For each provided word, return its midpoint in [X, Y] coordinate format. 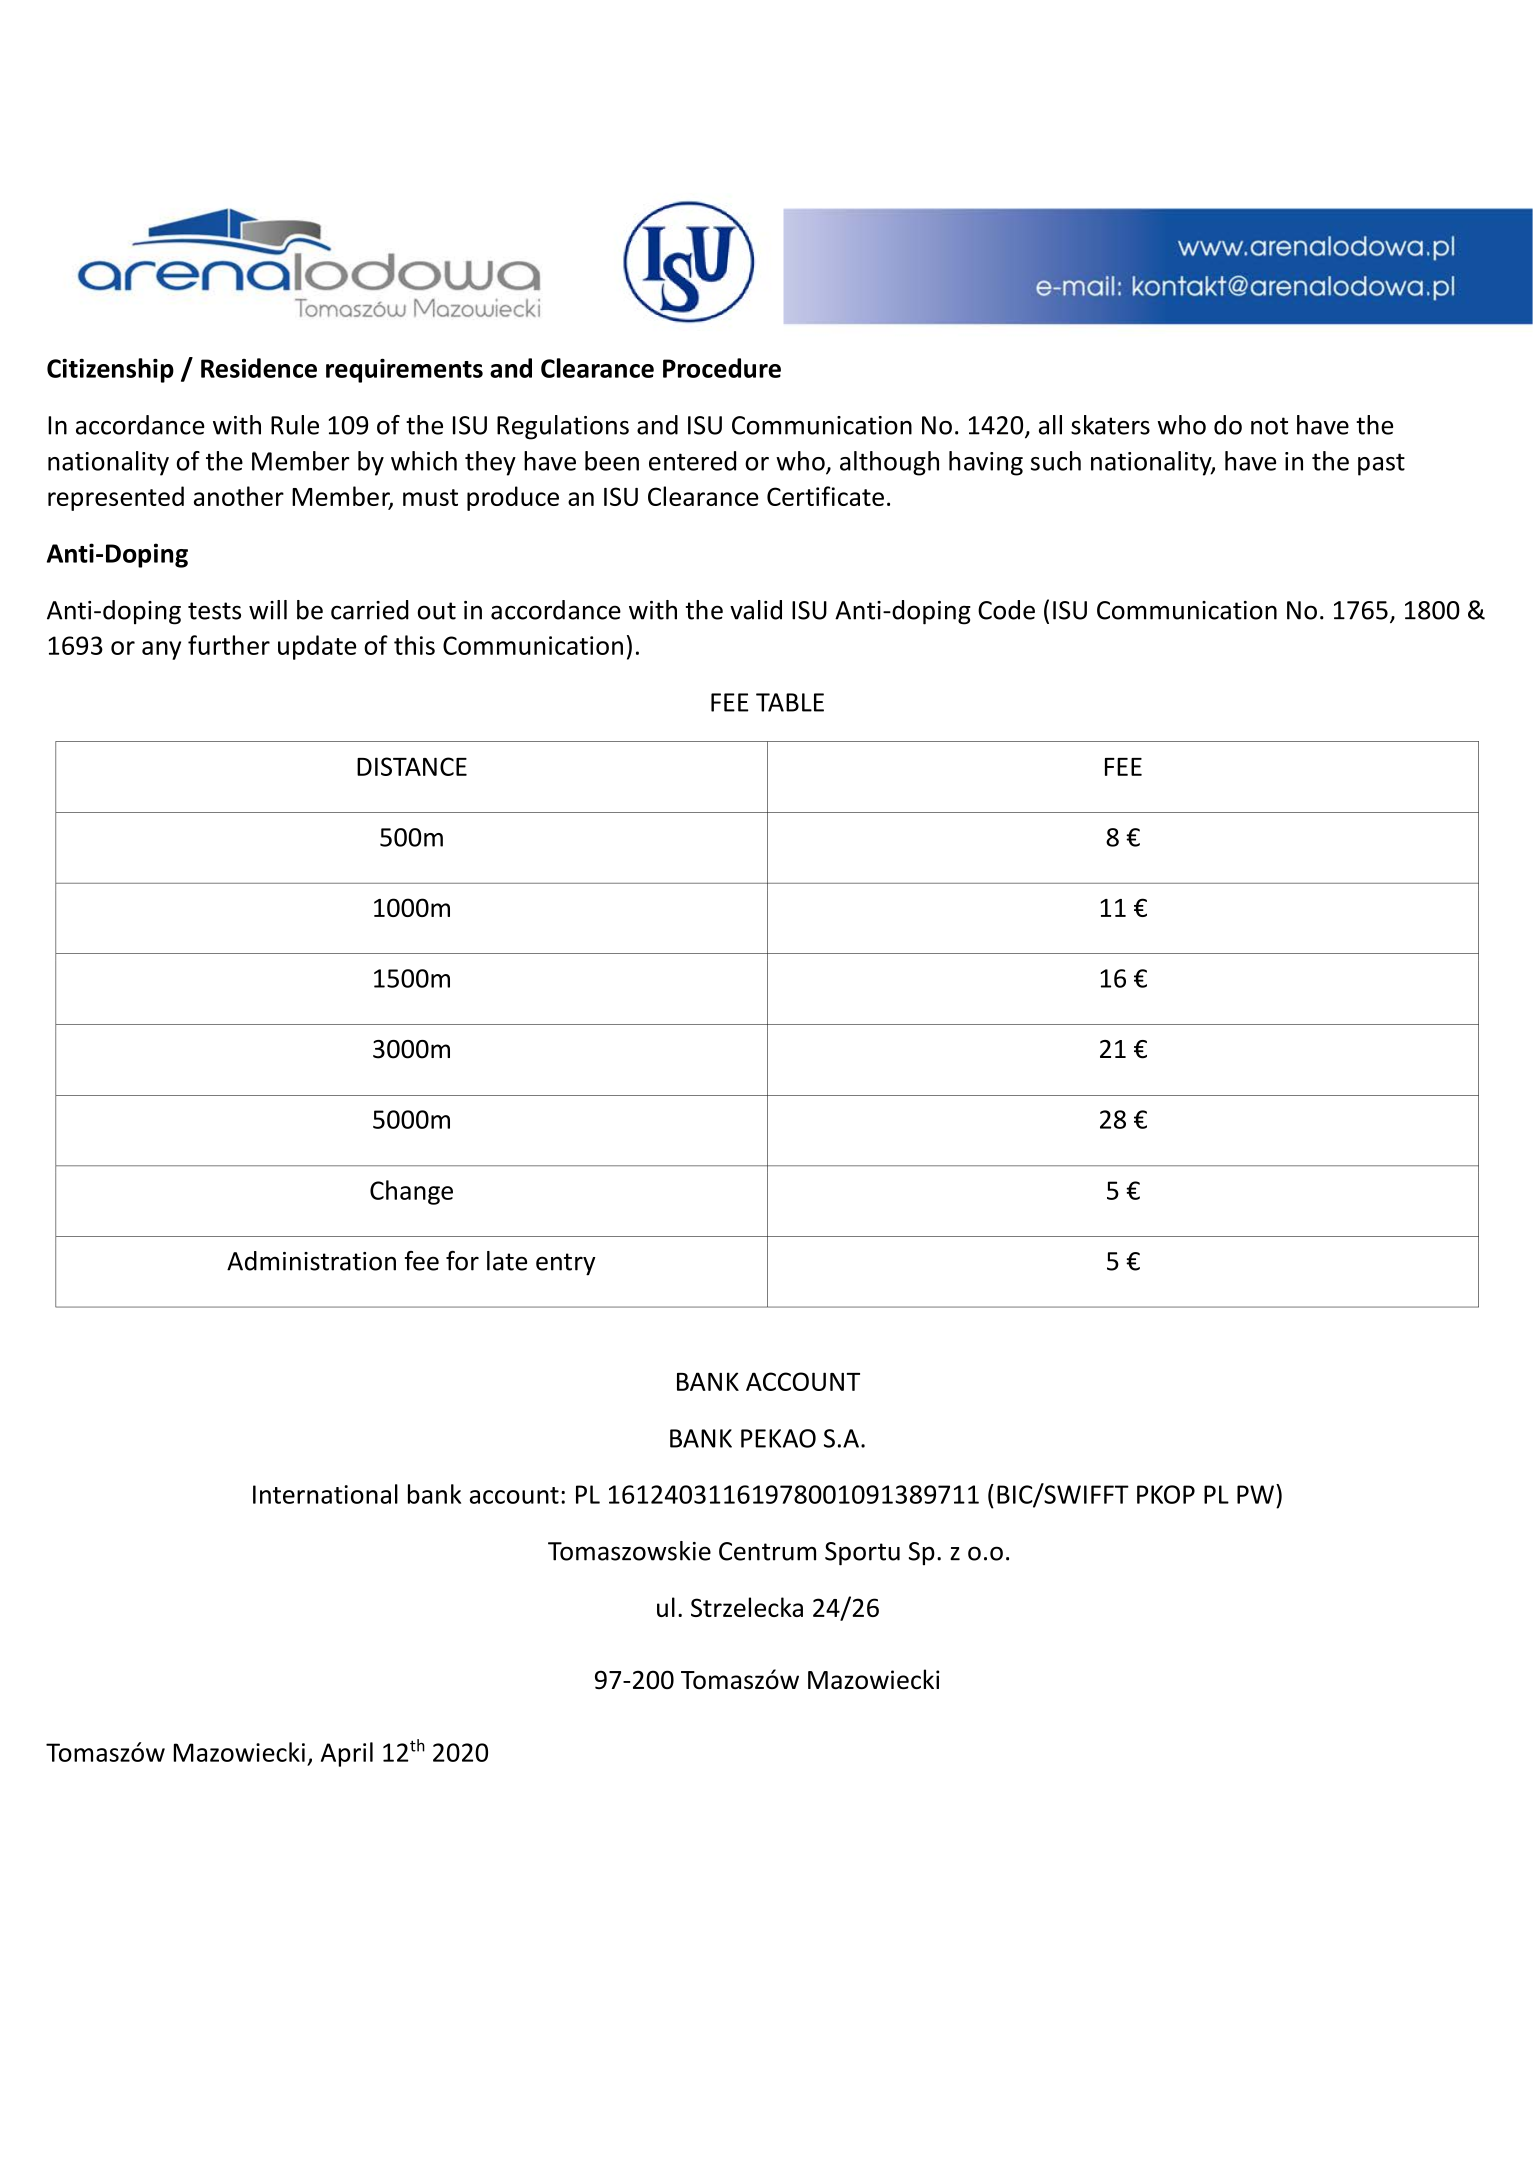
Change [411, 1192]
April [347, 1754]
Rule [295, 425]
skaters [1110, 425]
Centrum [767, 1551]
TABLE [790, 702]
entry [566, 1264]
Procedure [722, 368]
